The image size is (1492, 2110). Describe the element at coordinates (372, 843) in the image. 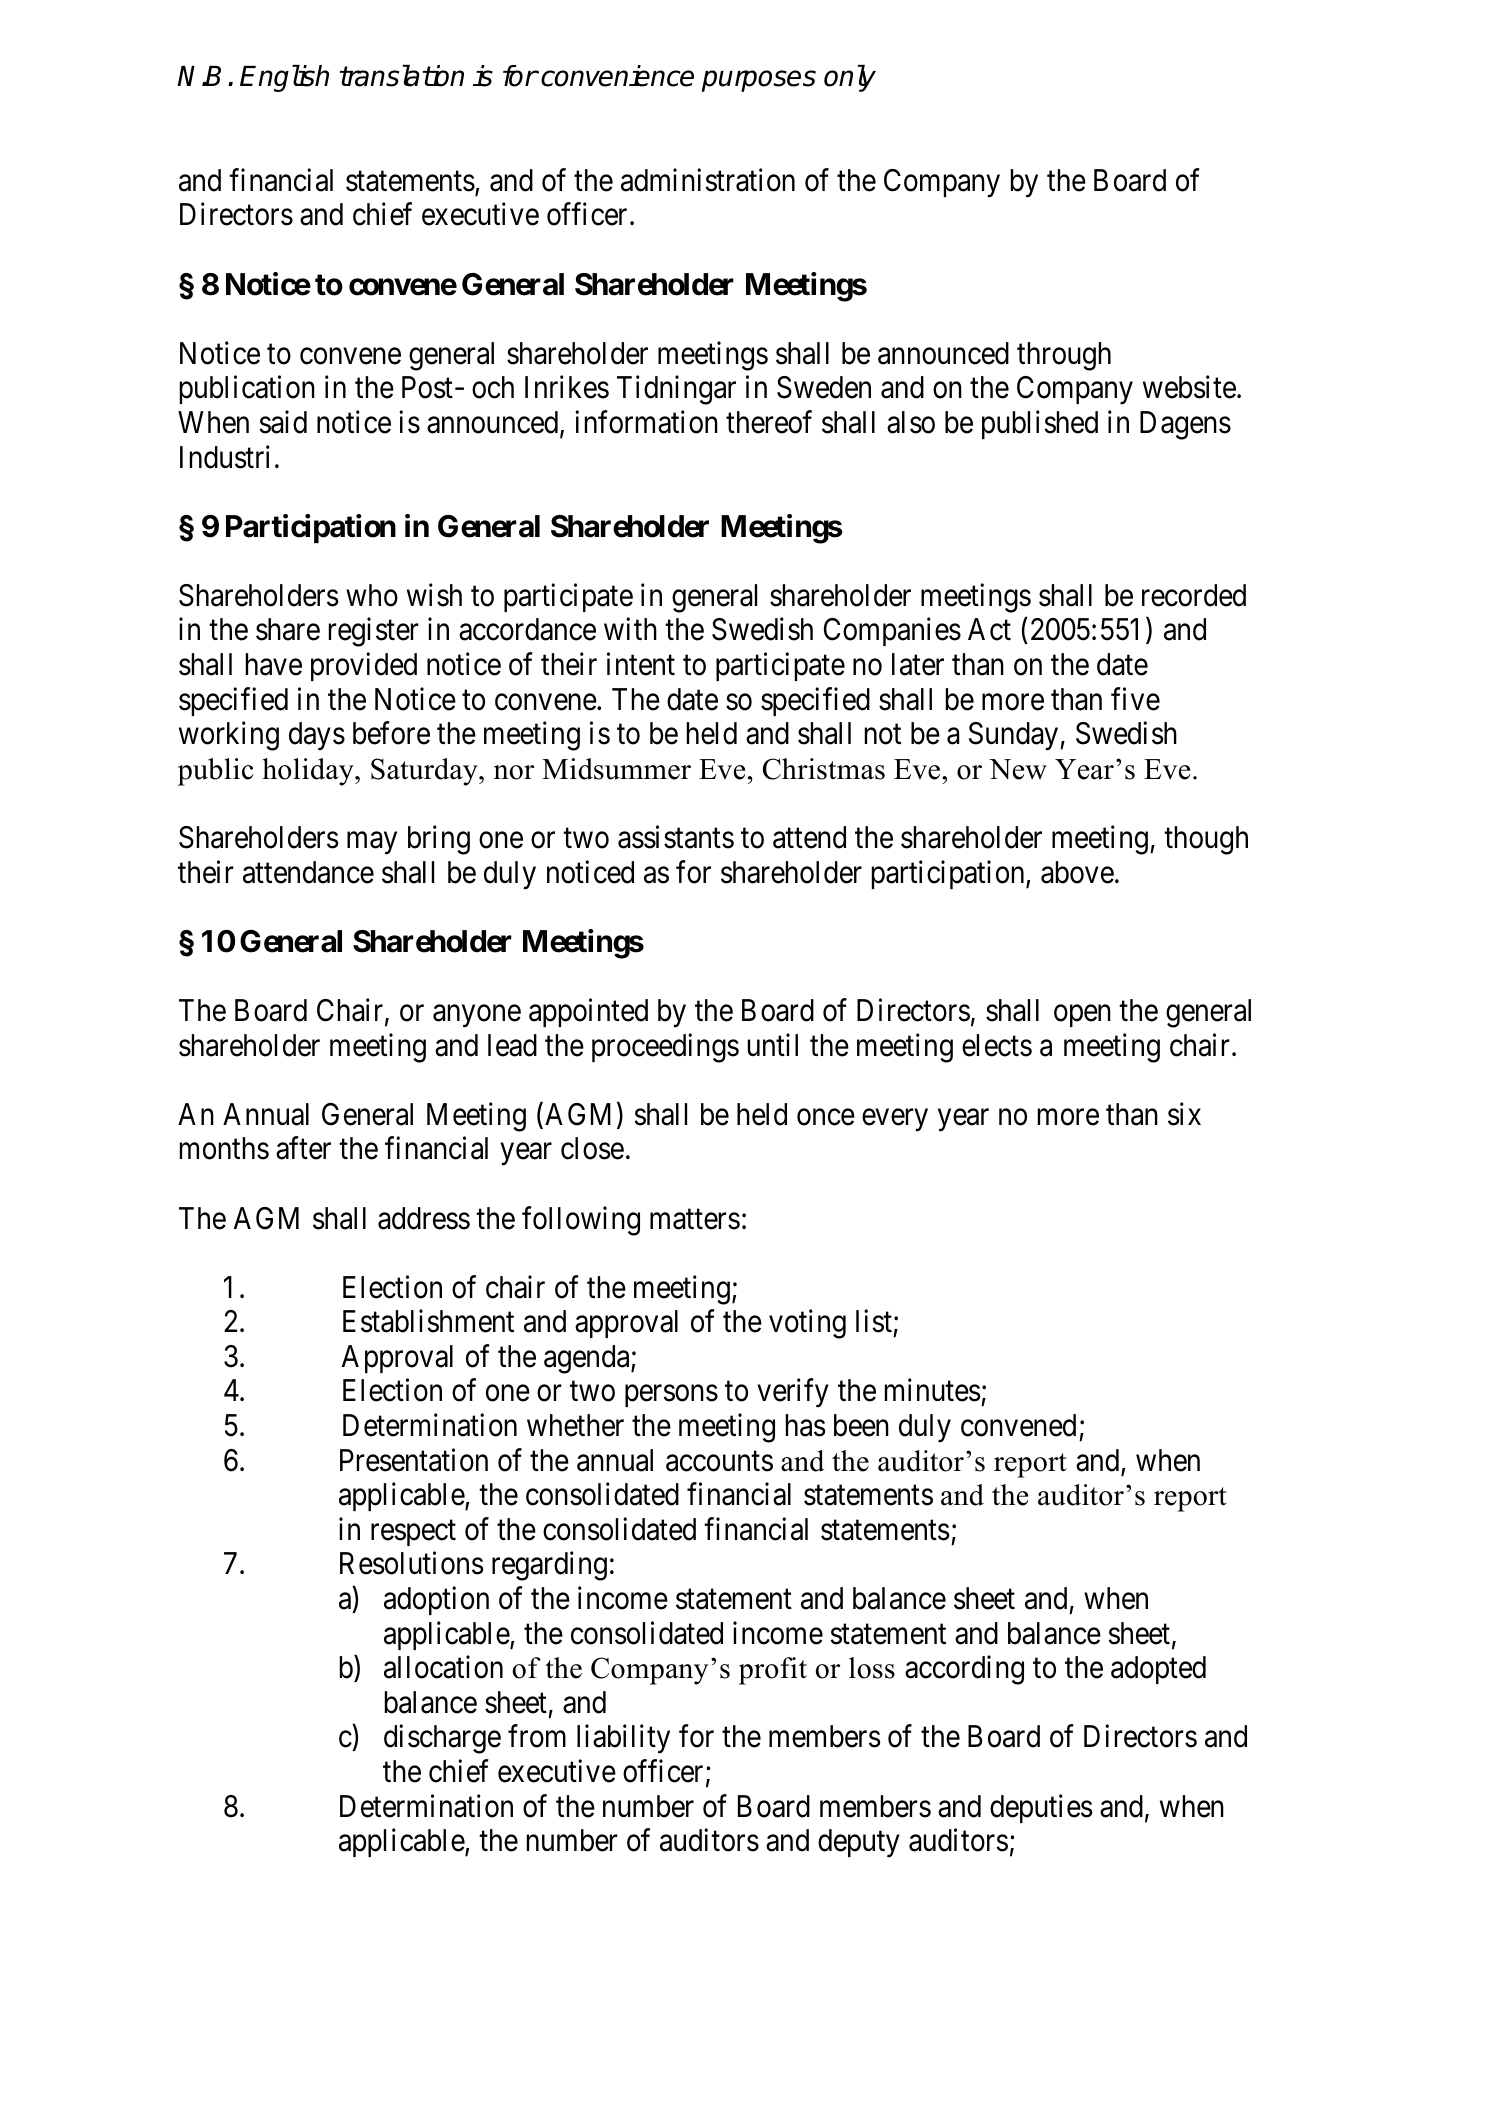

I see `may` at that location.
